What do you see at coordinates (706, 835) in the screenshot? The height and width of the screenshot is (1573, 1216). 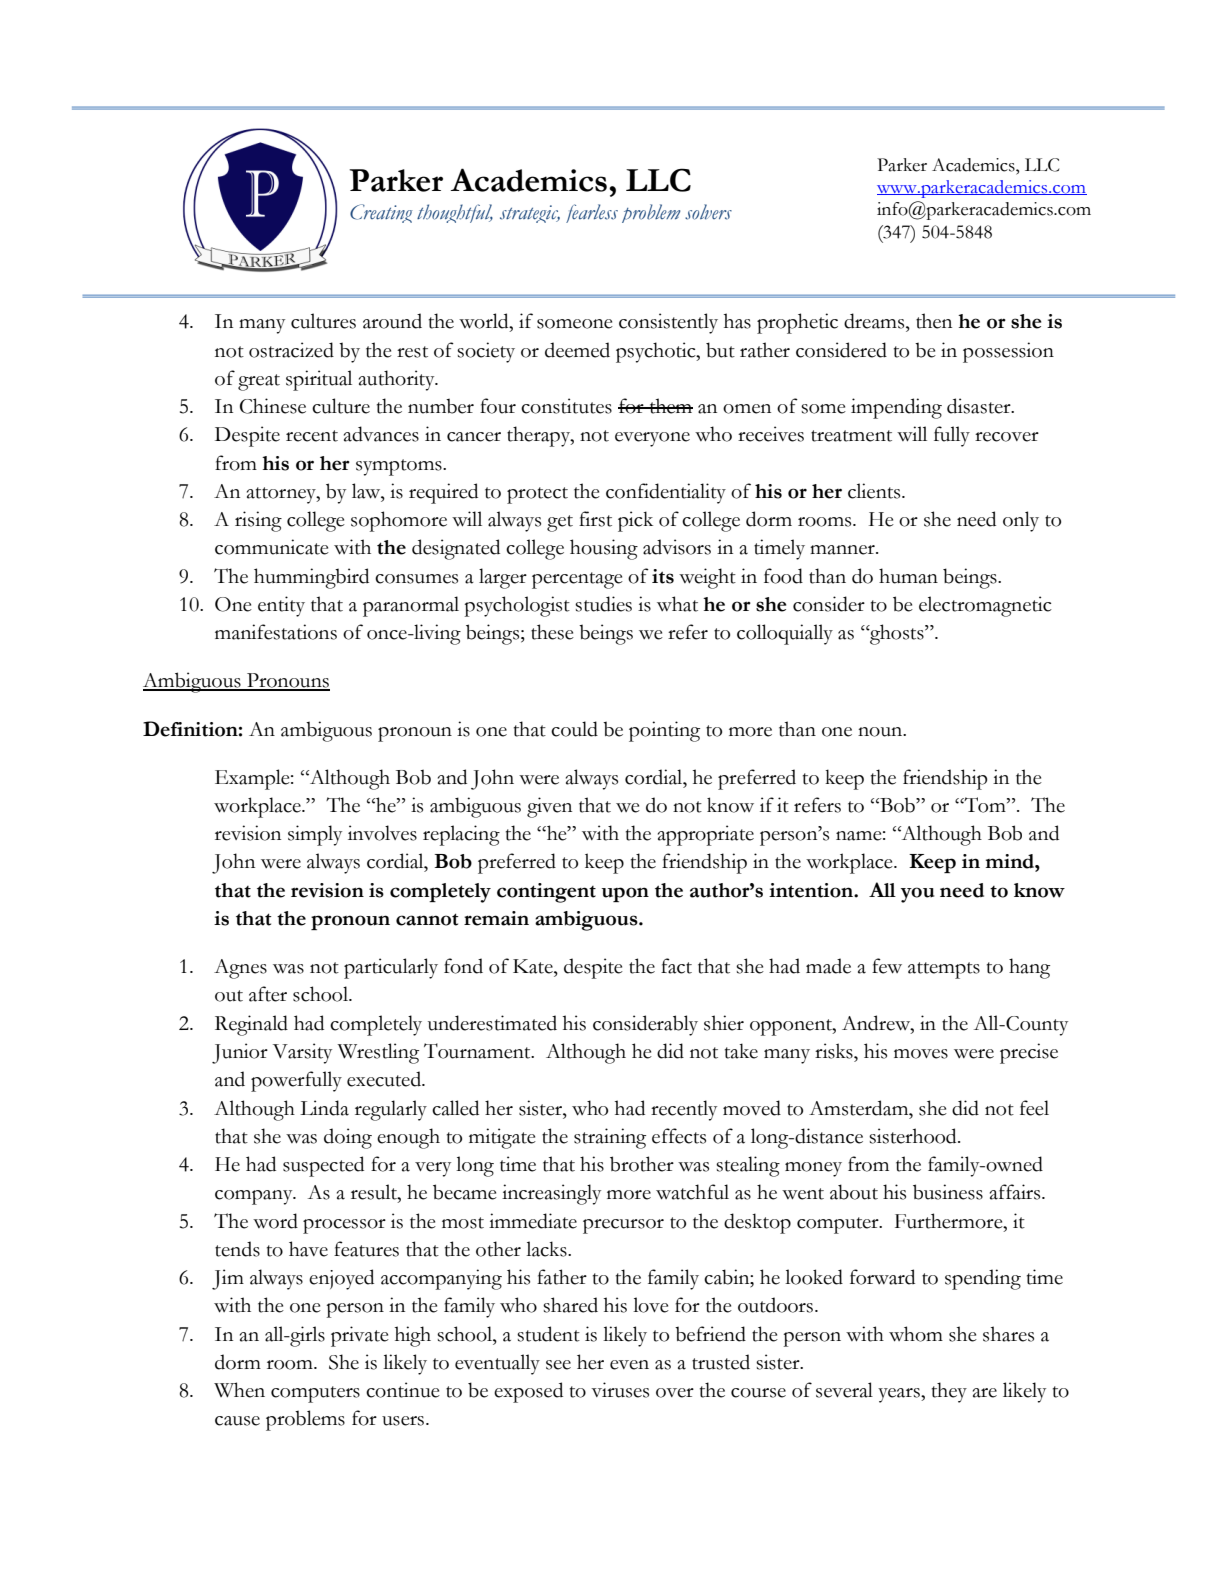 I see `appropriate` at bounding box center [706, 835].
